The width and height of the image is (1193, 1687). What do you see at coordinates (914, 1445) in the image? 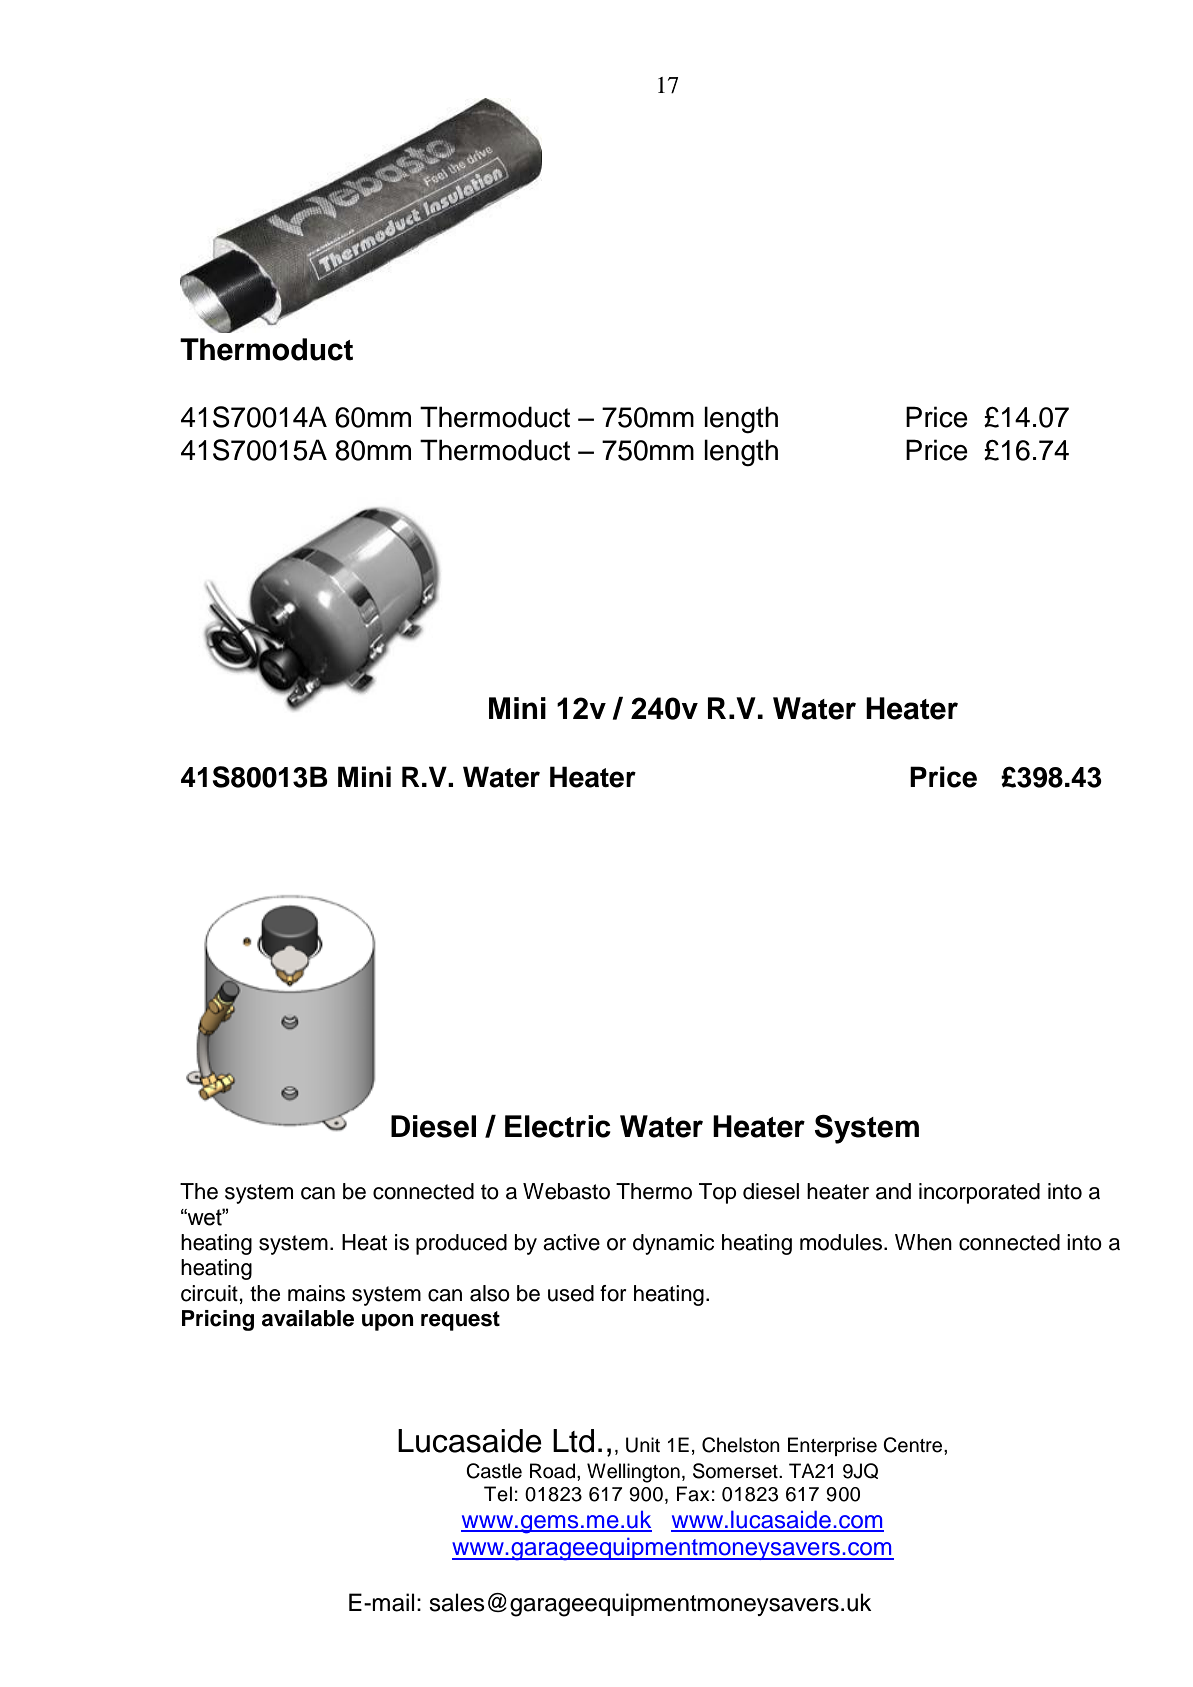
I see `Centre` at bounding box center [914, 1445].
